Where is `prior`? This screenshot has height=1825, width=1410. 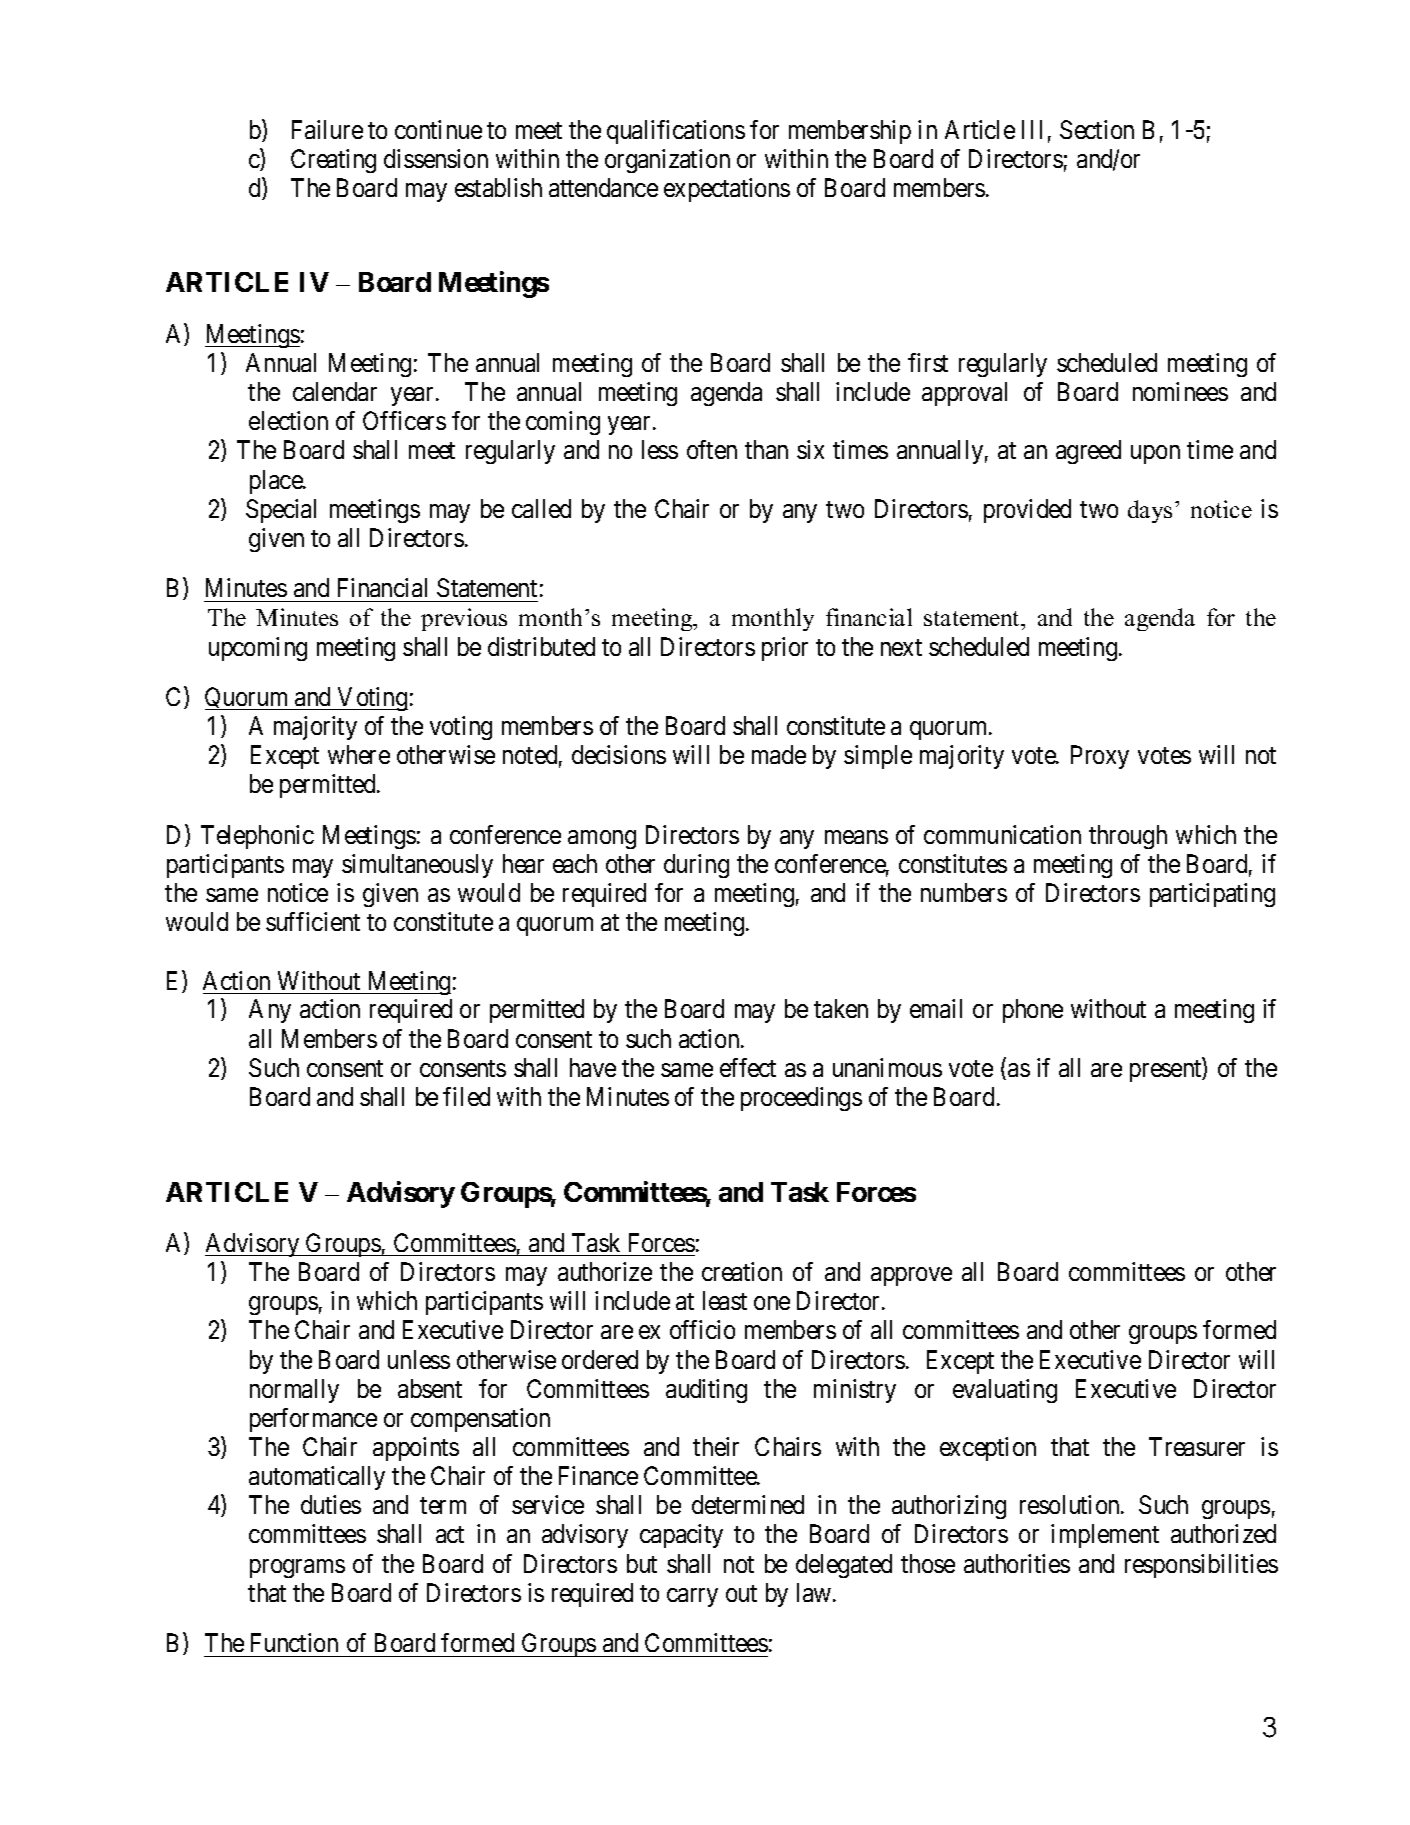
prior is located at coordinates (785, 649).
